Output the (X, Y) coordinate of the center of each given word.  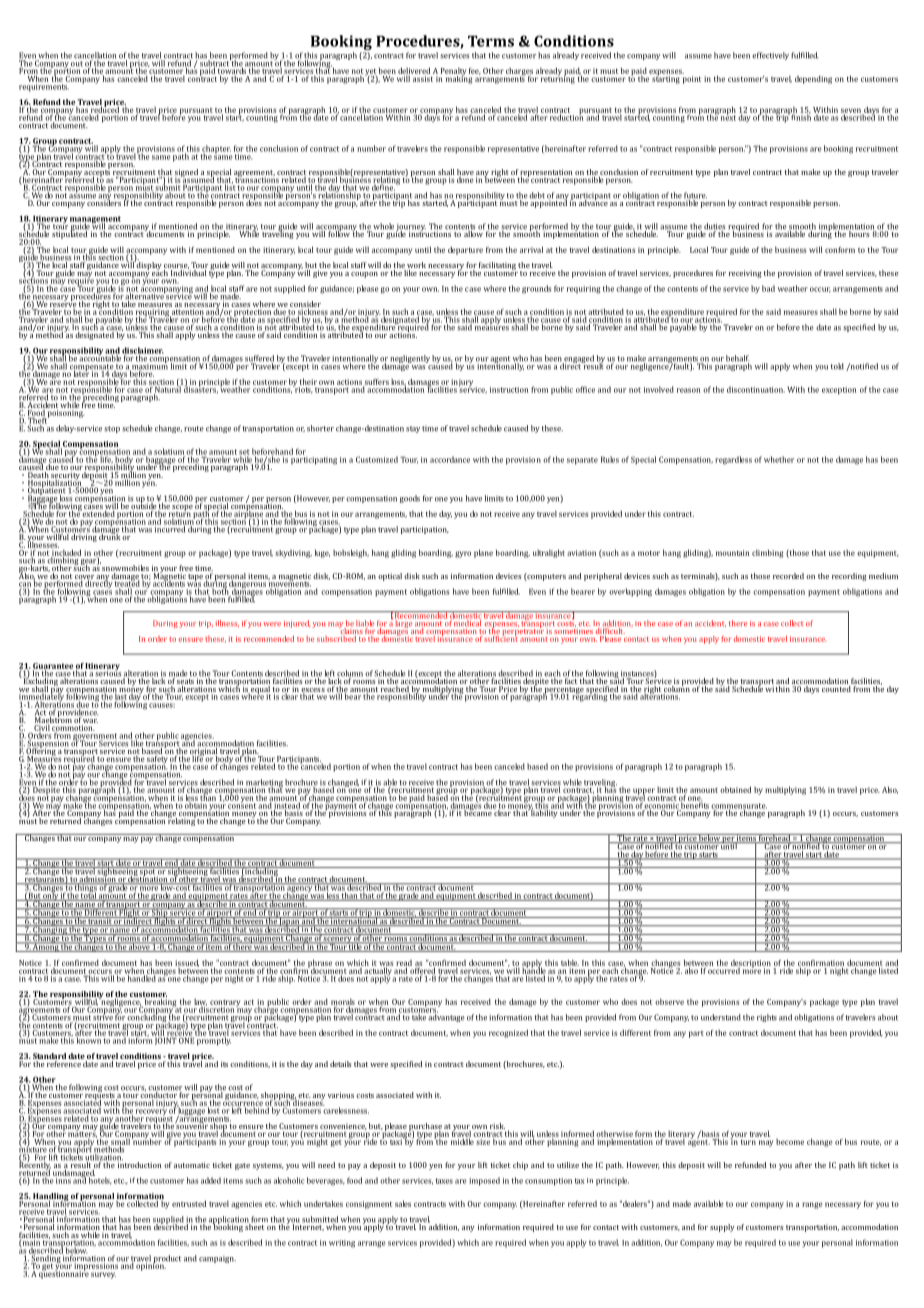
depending (813, 79)
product (167, 1260)
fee (475, 71)
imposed (484, 1181)
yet (371, 73)
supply (722, 1228)
